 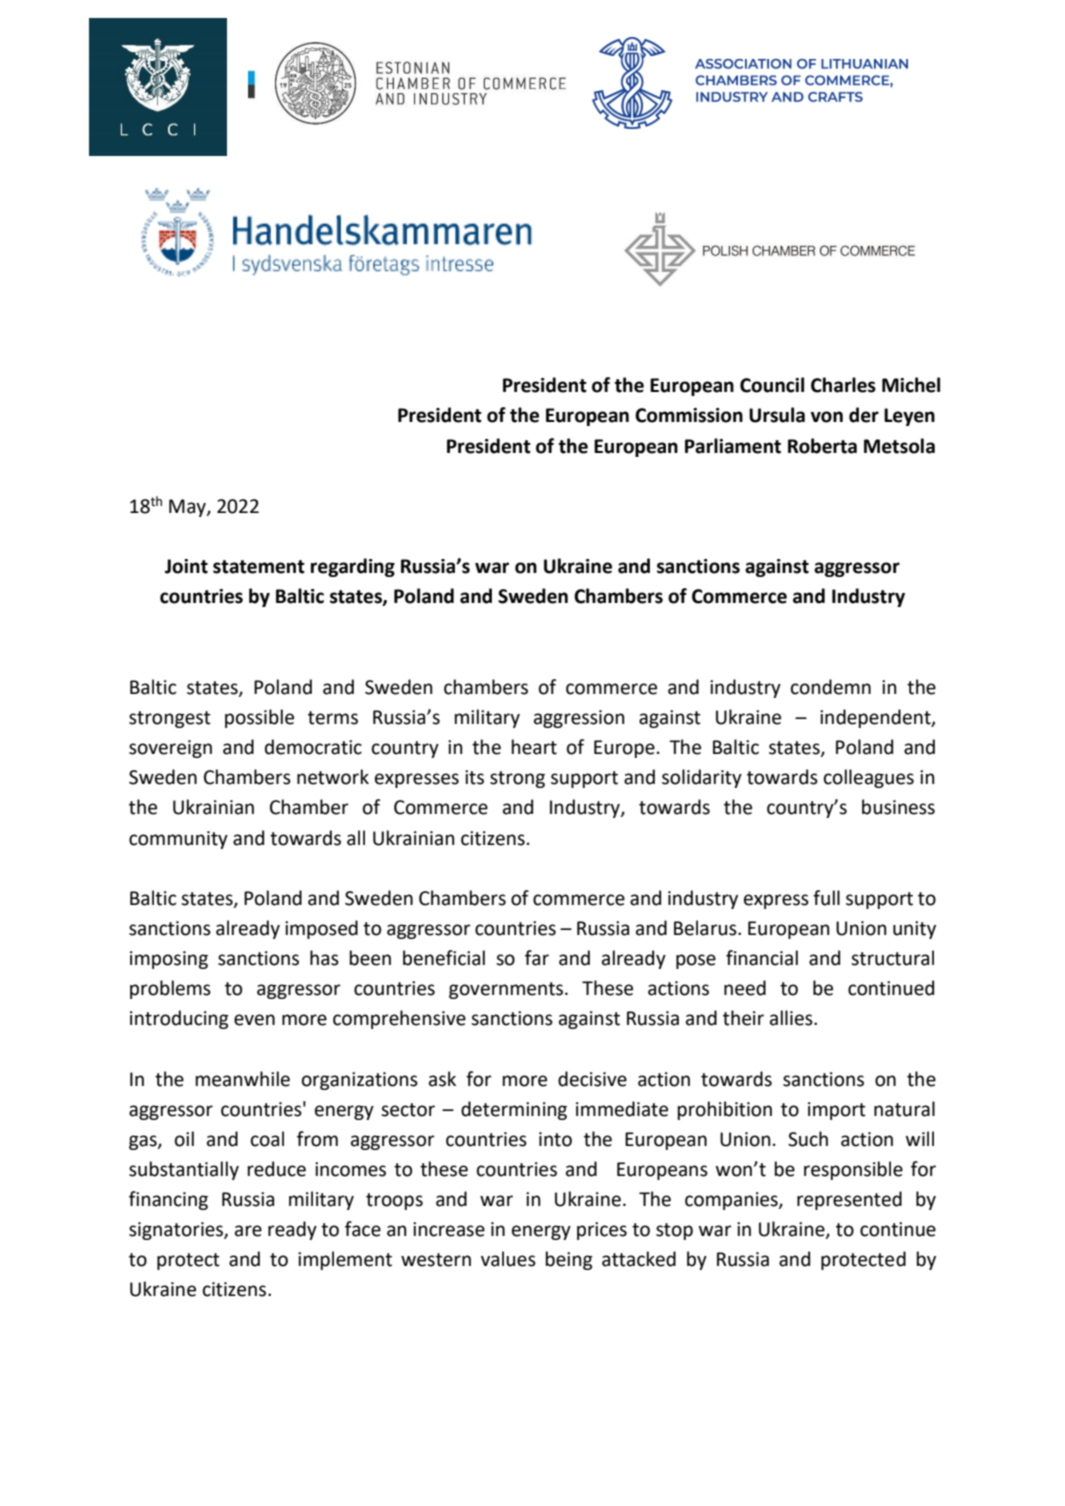 What do you see at coordinates (474, 777) in the image?
I see `its` at bounding box center [474, 777].
